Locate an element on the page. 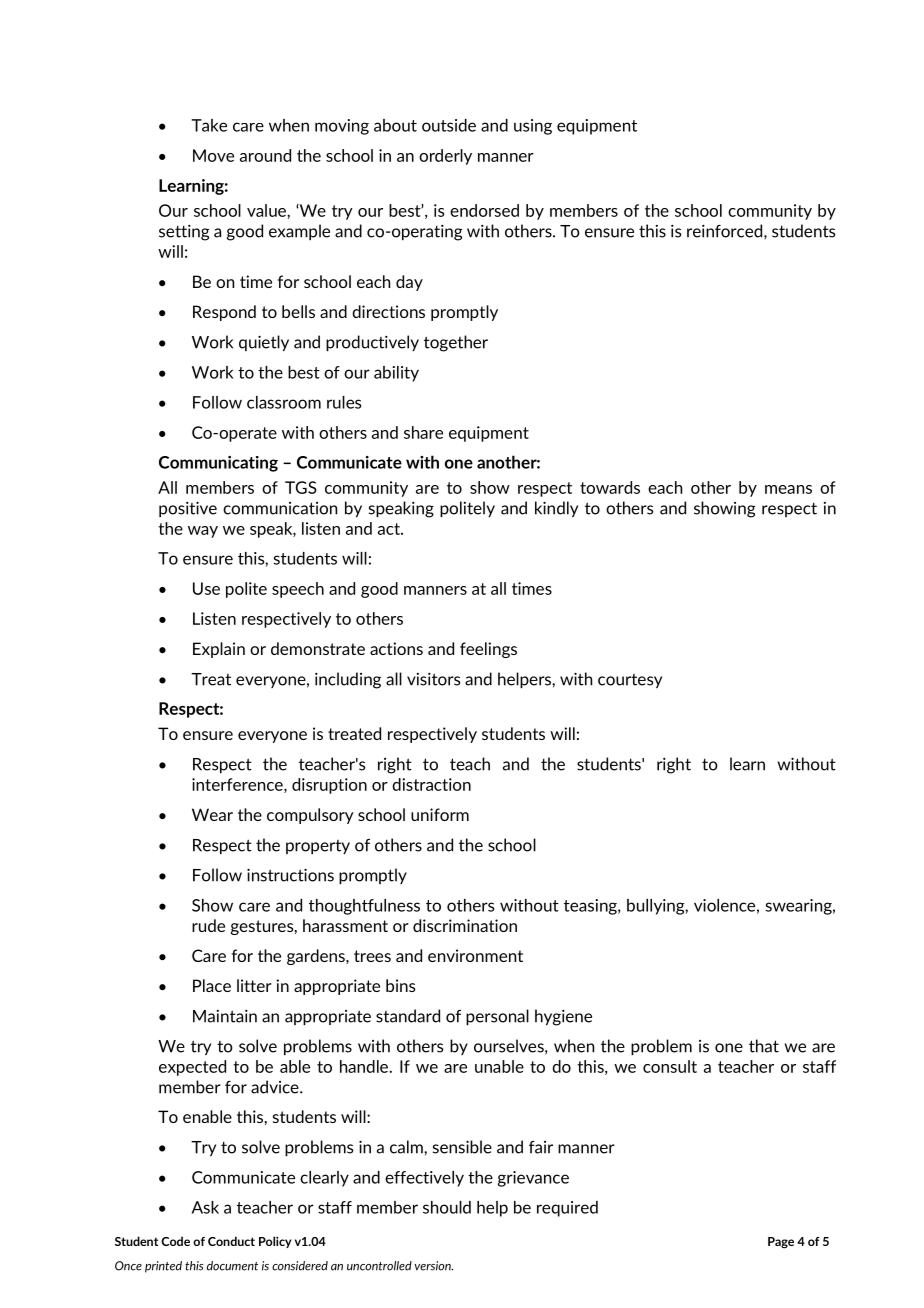 The height and width of the page is (1308, 924). orderly is located at coordinates (445, 157).
